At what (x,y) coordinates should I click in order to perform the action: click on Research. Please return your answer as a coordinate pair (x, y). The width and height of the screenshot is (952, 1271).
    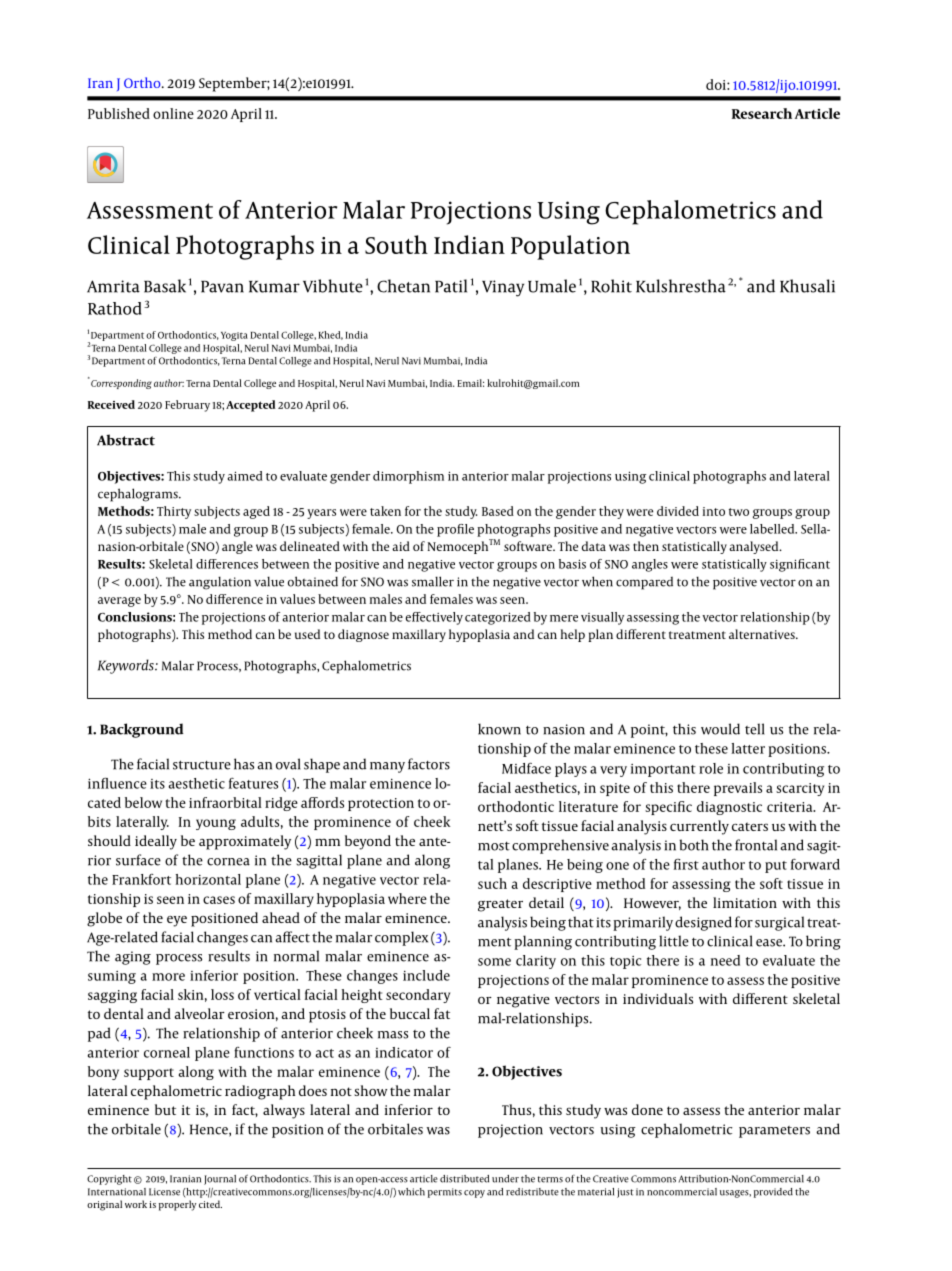
    Looking at the image, I should click on (762, 113).
